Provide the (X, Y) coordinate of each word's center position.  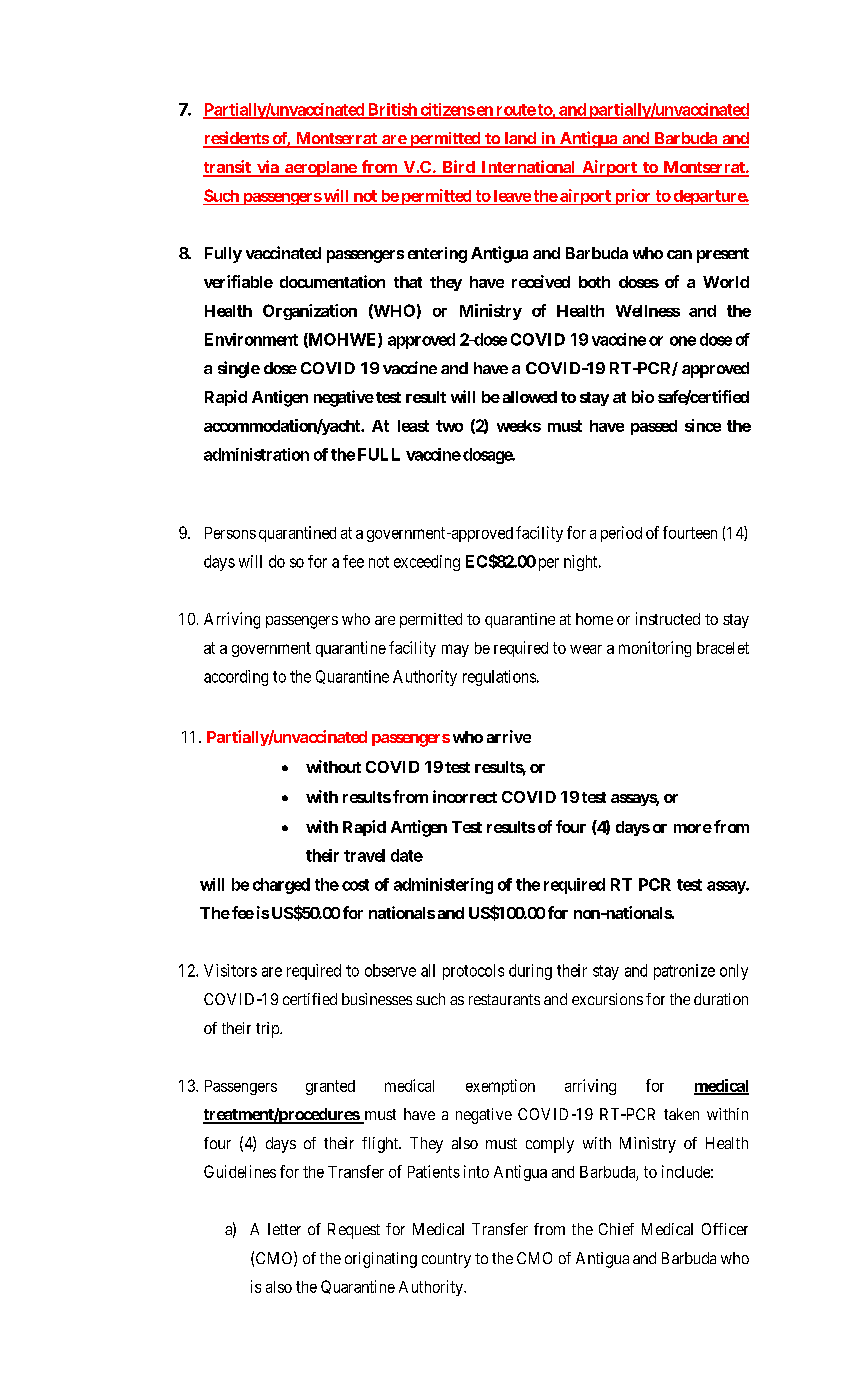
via (268, 168)
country (446, 1260)
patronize (684, 972)
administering (443, 886)
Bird (458, 168)
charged (281, 886)
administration (256, 454)
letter (284, 1229)
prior (633, 197)
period (621, 534)
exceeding (427, 563)
